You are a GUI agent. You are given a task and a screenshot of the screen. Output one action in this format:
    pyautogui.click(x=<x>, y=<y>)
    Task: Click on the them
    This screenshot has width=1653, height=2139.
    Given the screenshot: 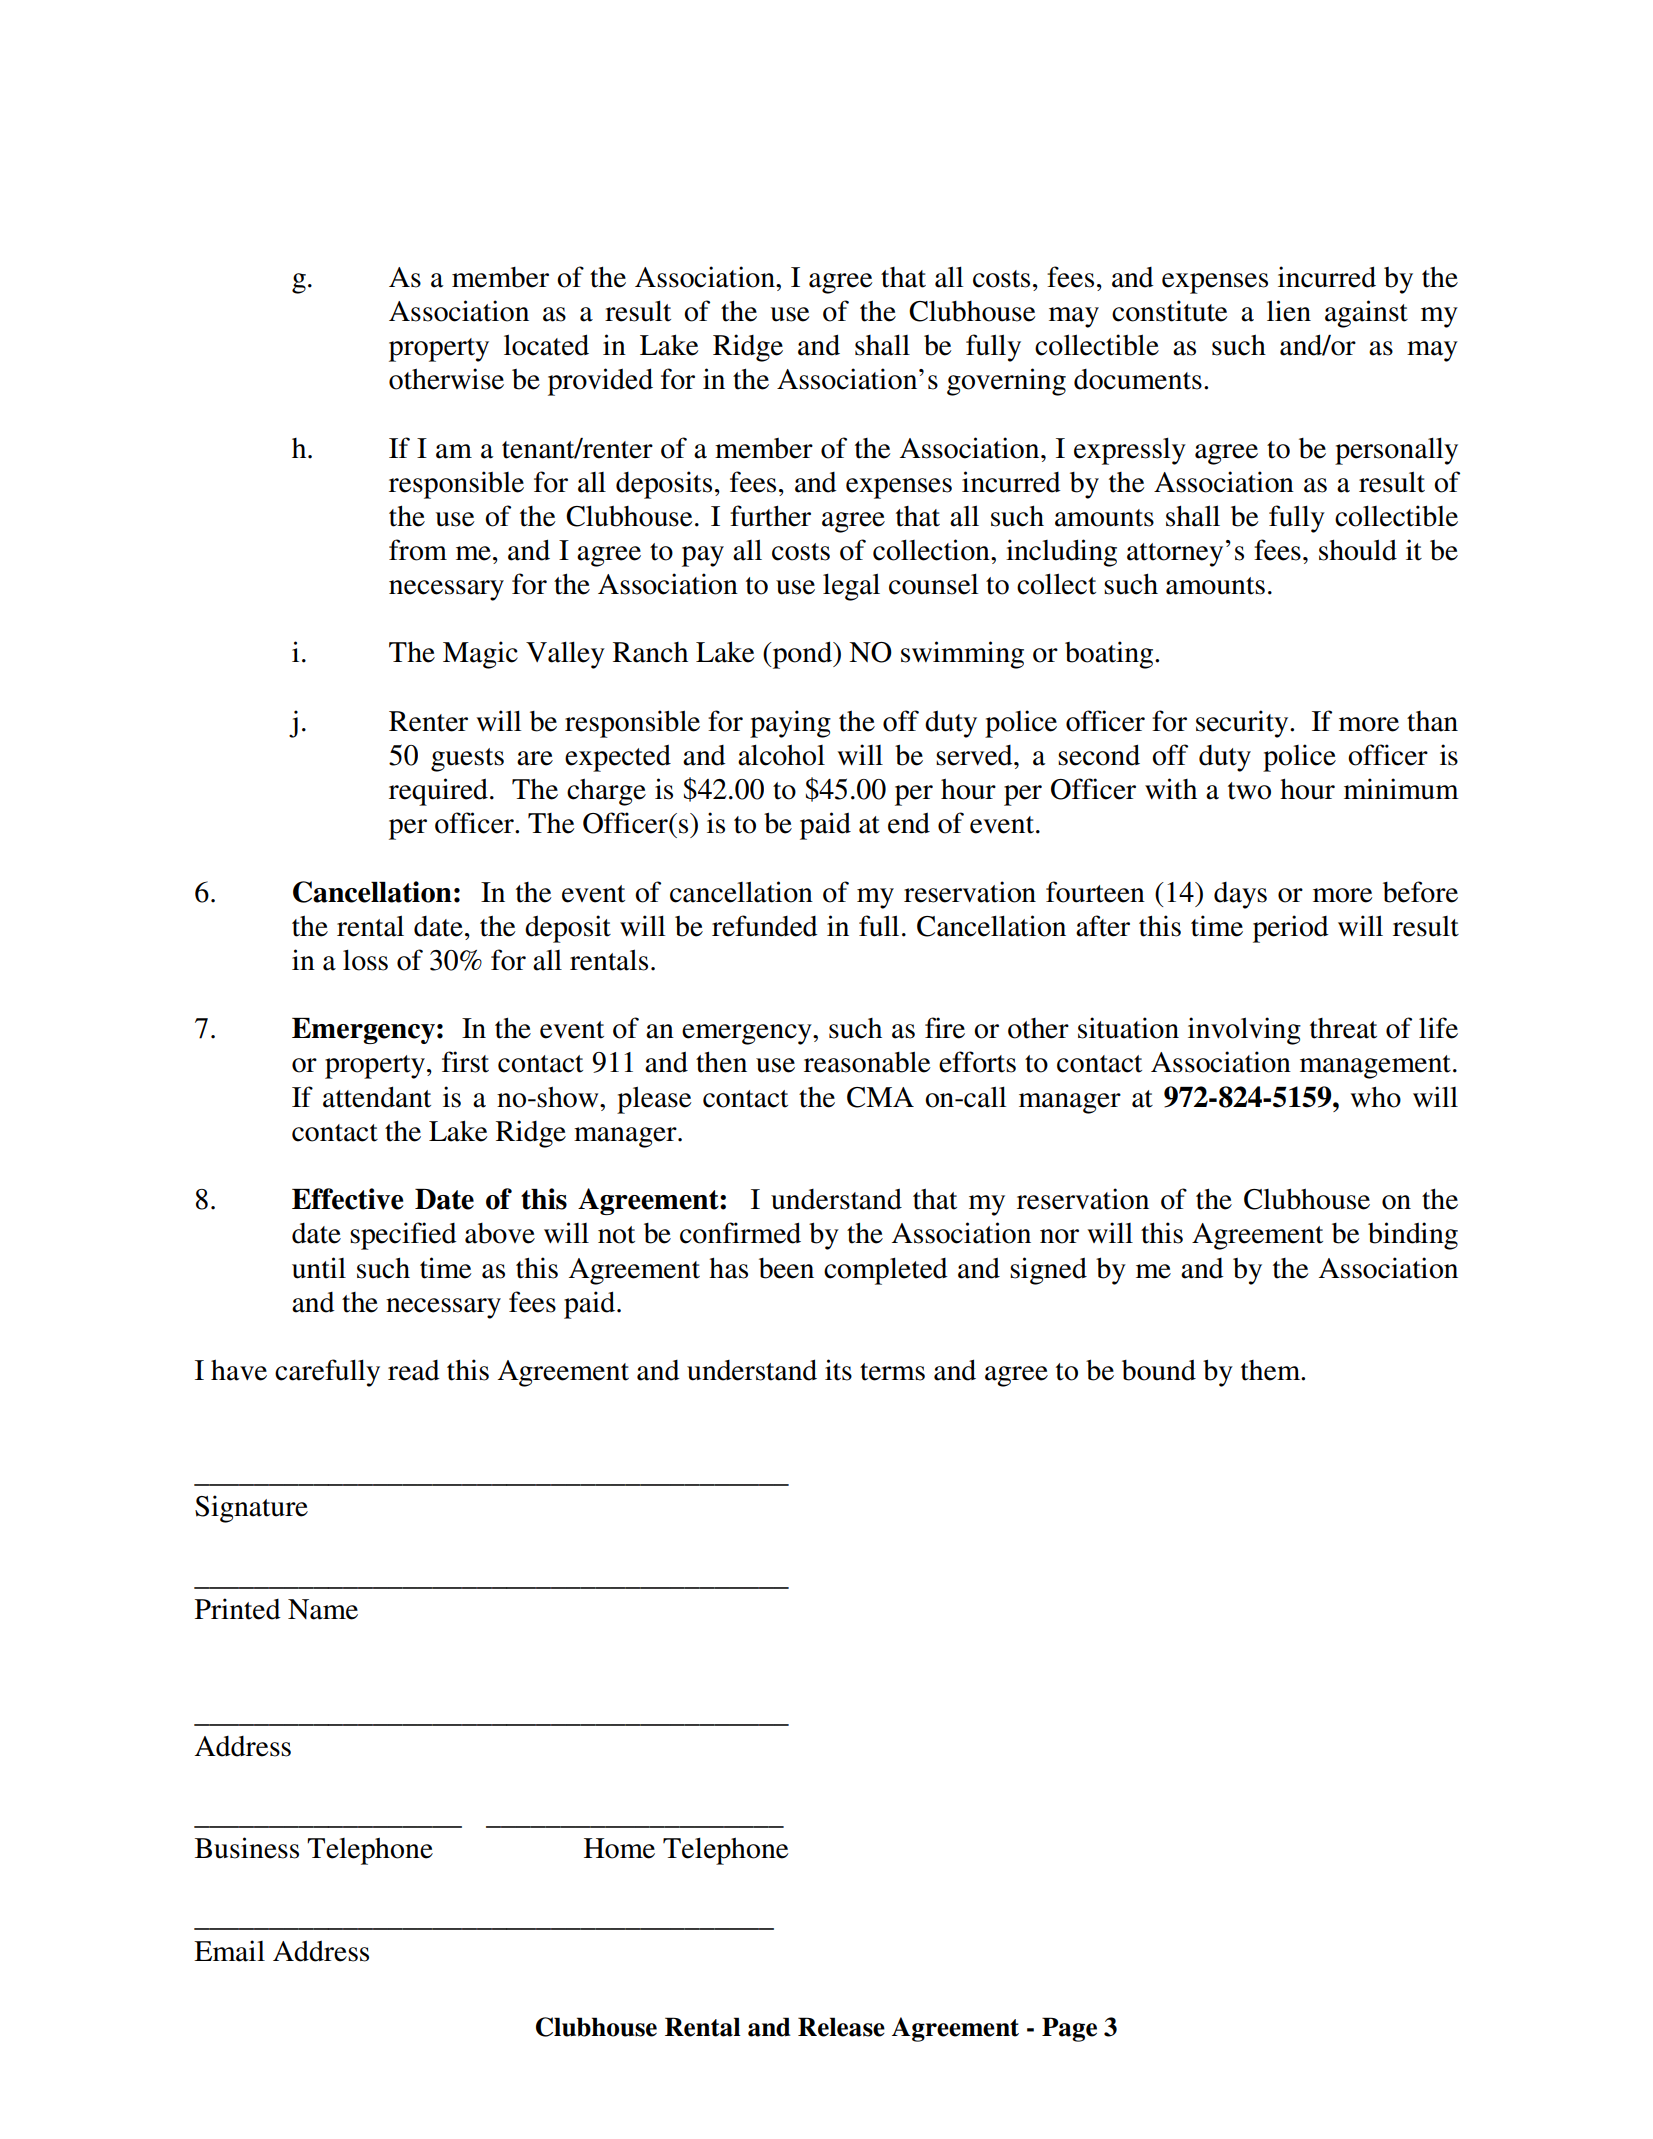 What is the action you would take?
    pyautogui.click(x=1272, y=1370)
